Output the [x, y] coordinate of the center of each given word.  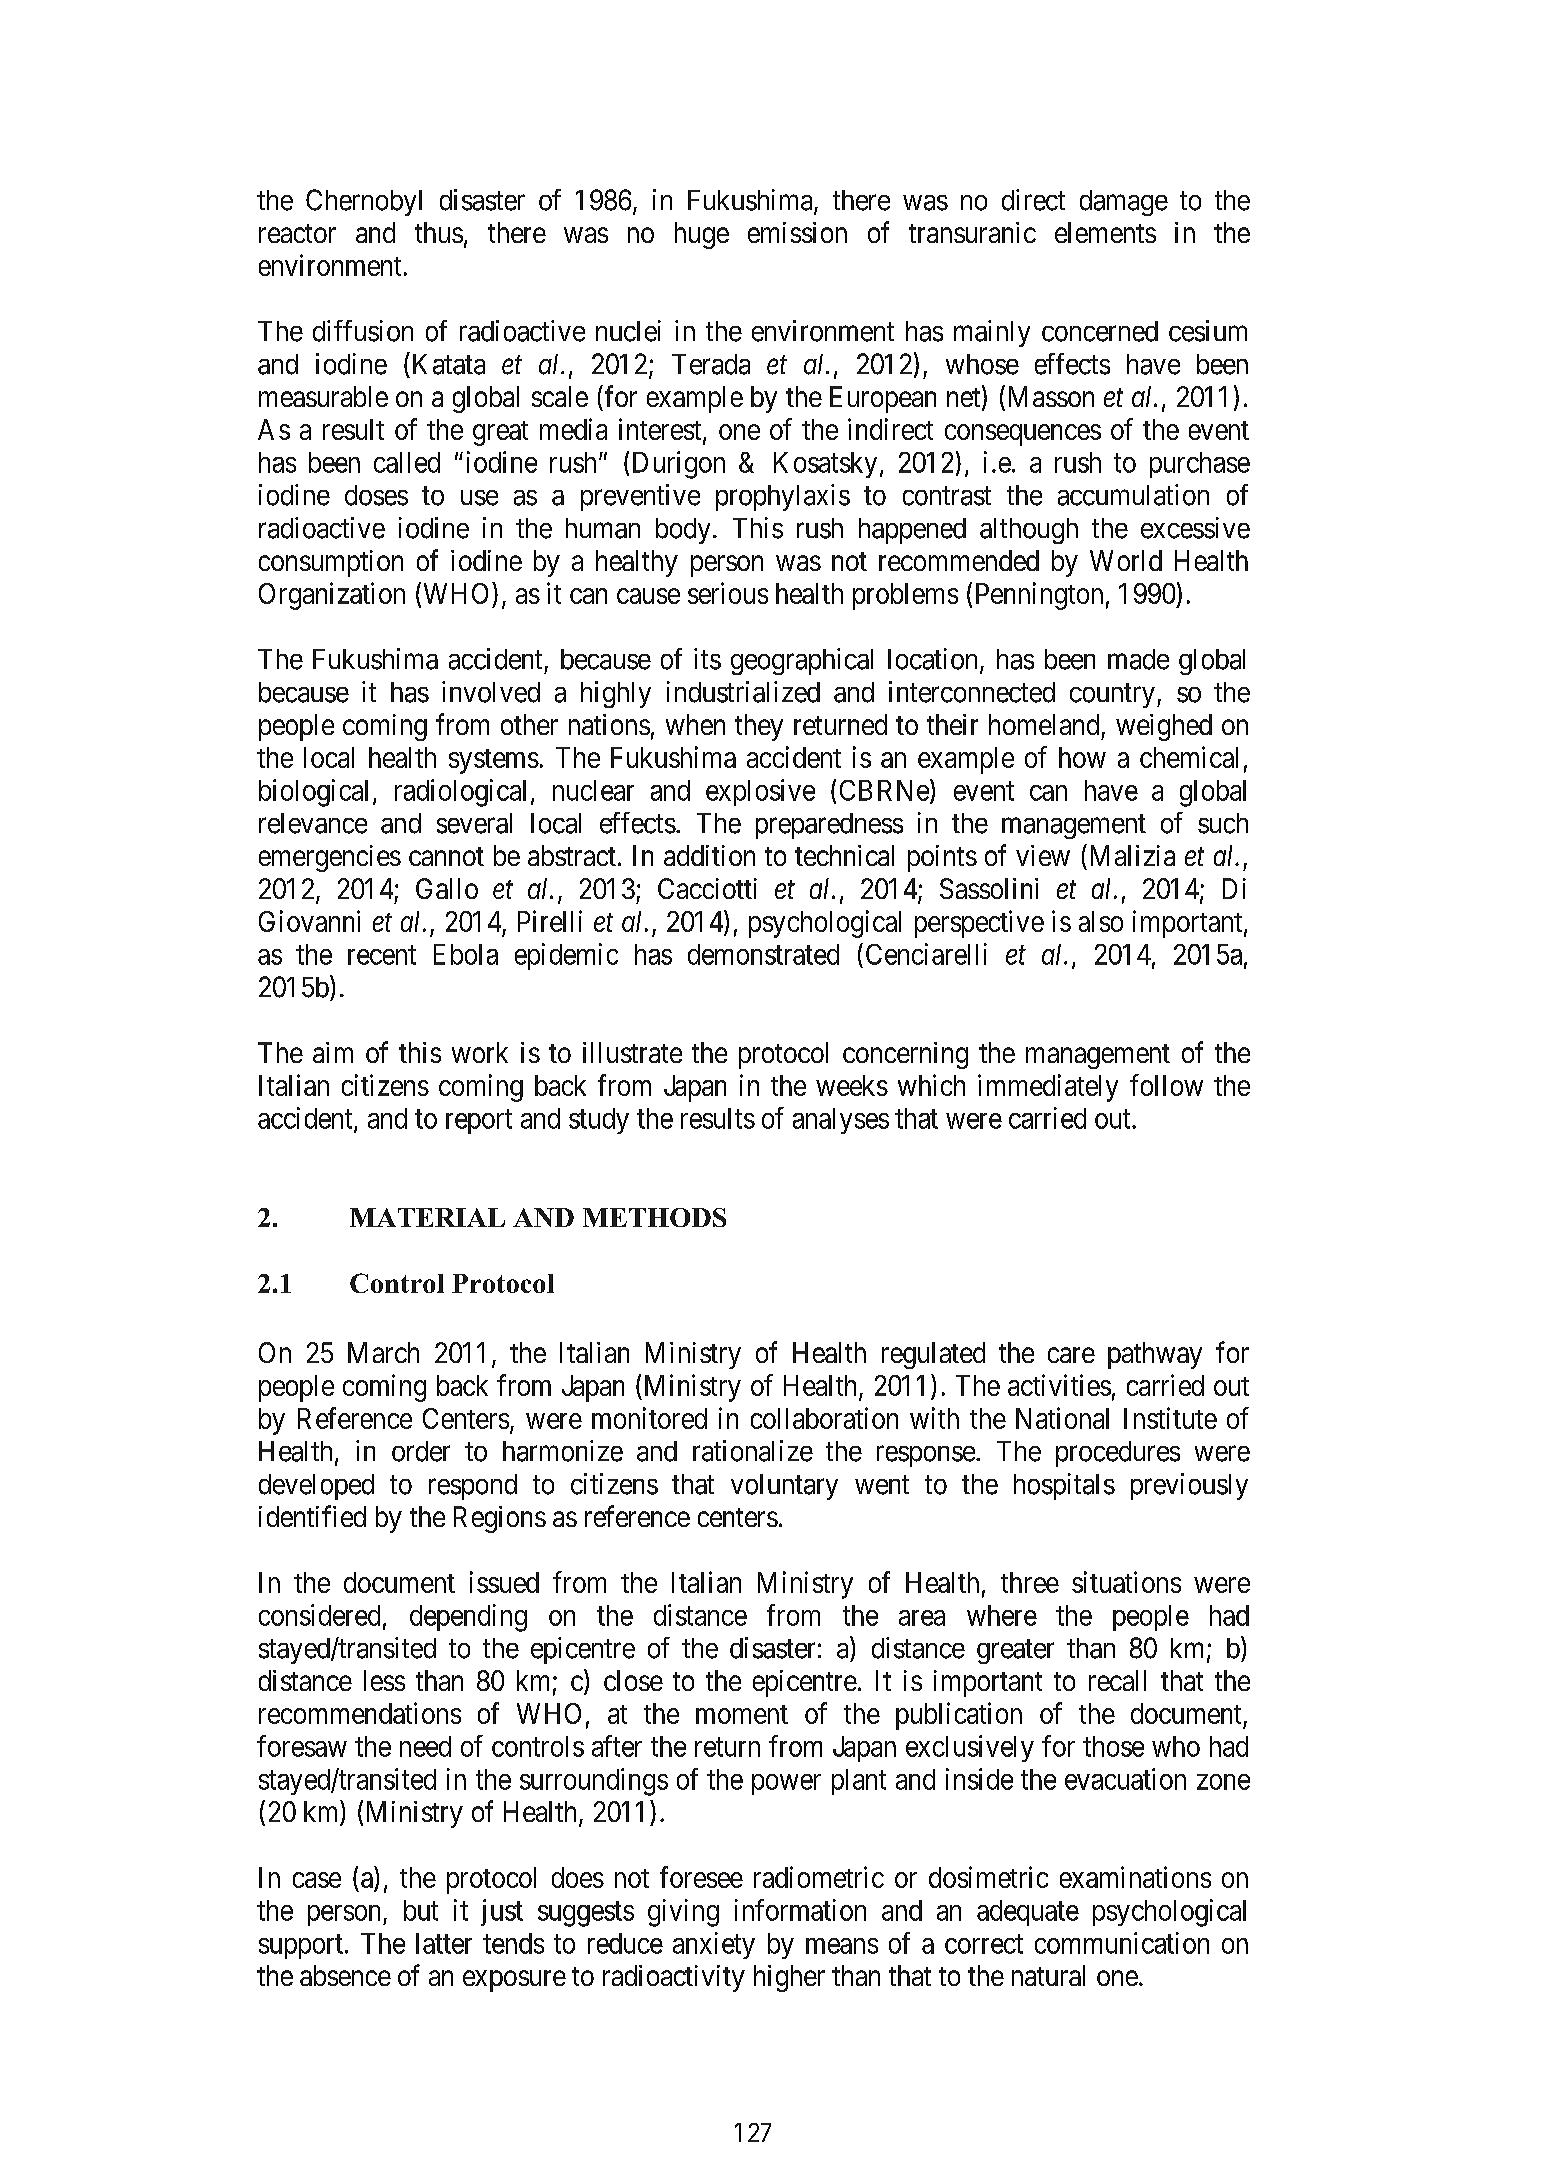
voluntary [784, 1487]
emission [797, 232]
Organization [332, 596]
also [1101, 921]
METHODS [654, 1217]
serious [728, 593]
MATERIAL [427, 1217]
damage [1124, 203]
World [1126, 560]
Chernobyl [364, 202]
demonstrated [763, 954]
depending [468, 1618]
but [421, 1910]
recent [382, 955]
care [1071, 1355]
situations [1126, 1582]
